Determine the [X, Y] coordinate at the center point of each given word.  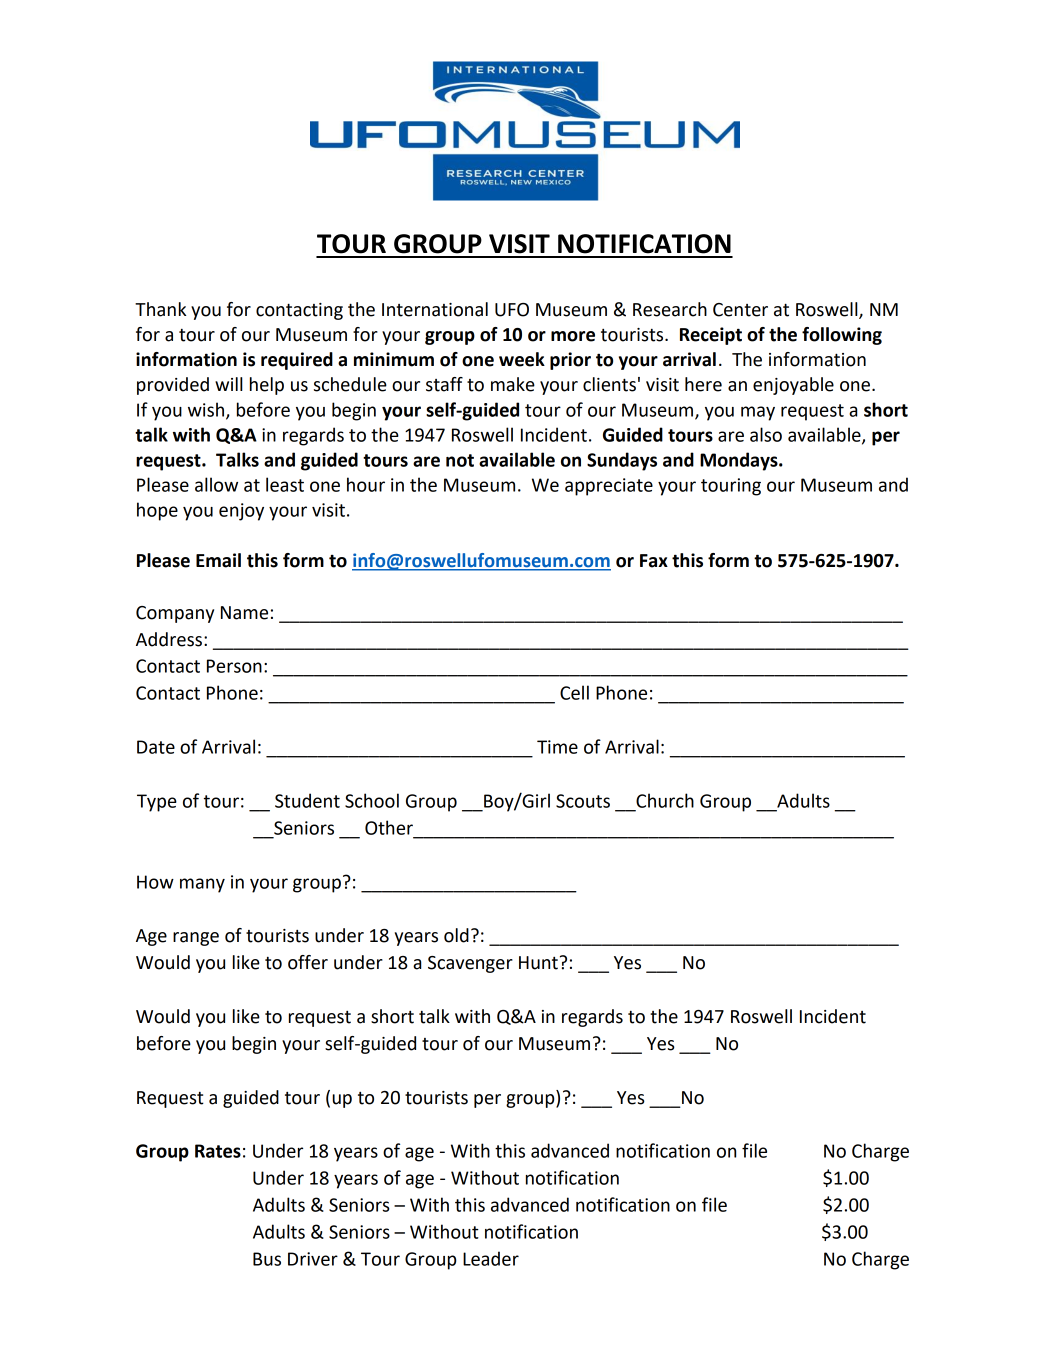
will [229, 384]
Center [740, 310]
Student [307, 800]
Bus [267, 1259]
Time [557, 747]
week [522, 359]
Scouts [583, 801]
